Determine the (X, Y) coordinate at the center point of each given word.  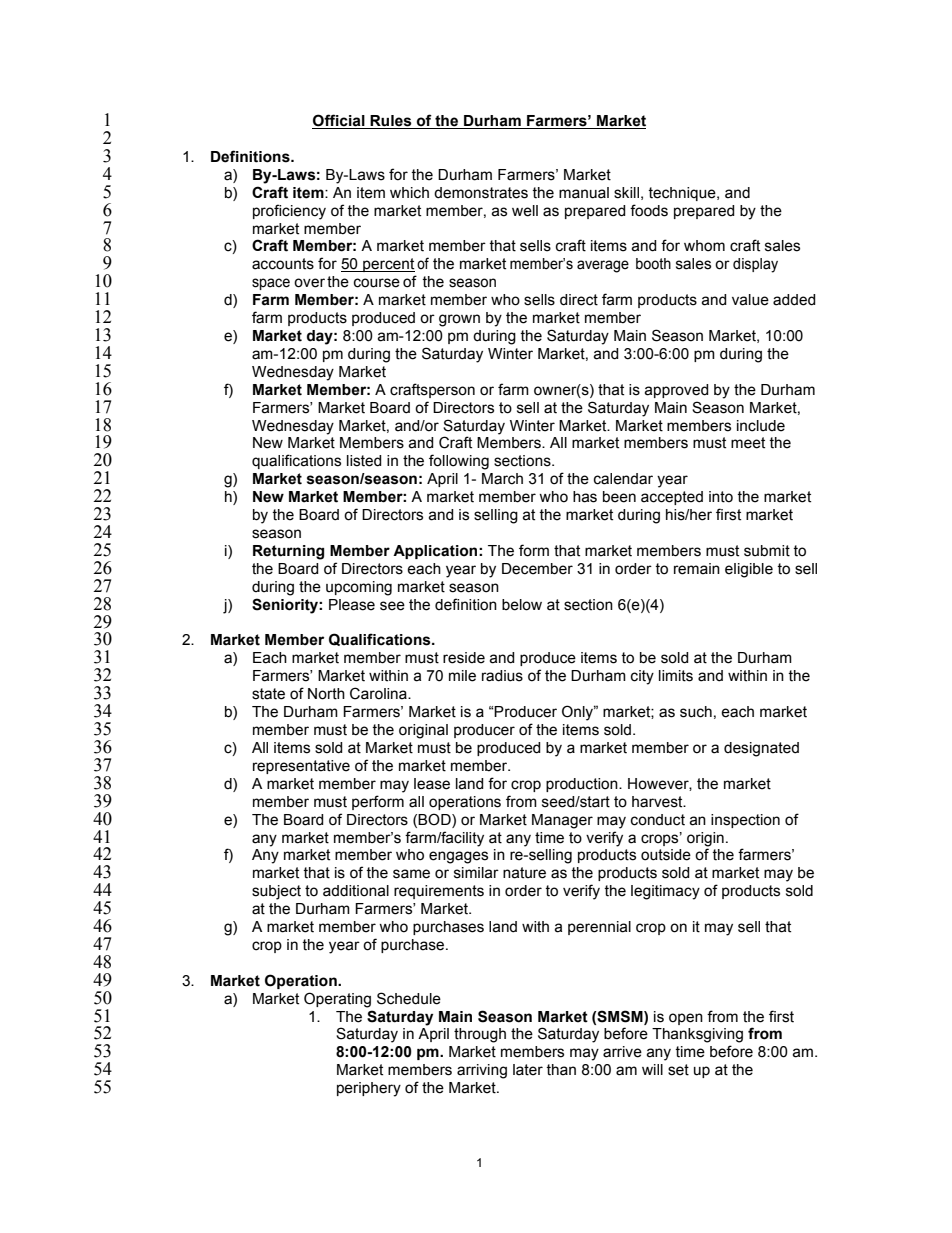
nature (524, 873)
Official (339, 121)
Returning (288, 552)
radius (502, 676)
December (537, 569)
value (750, 300)
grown (459, 320)
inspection (745, 821)
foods (649, 210)
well (525, 211)
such (696, 712)
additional (356, 891)
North (326, 694)
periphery (369, 1089)
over (309, 283)
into (721, 497)
